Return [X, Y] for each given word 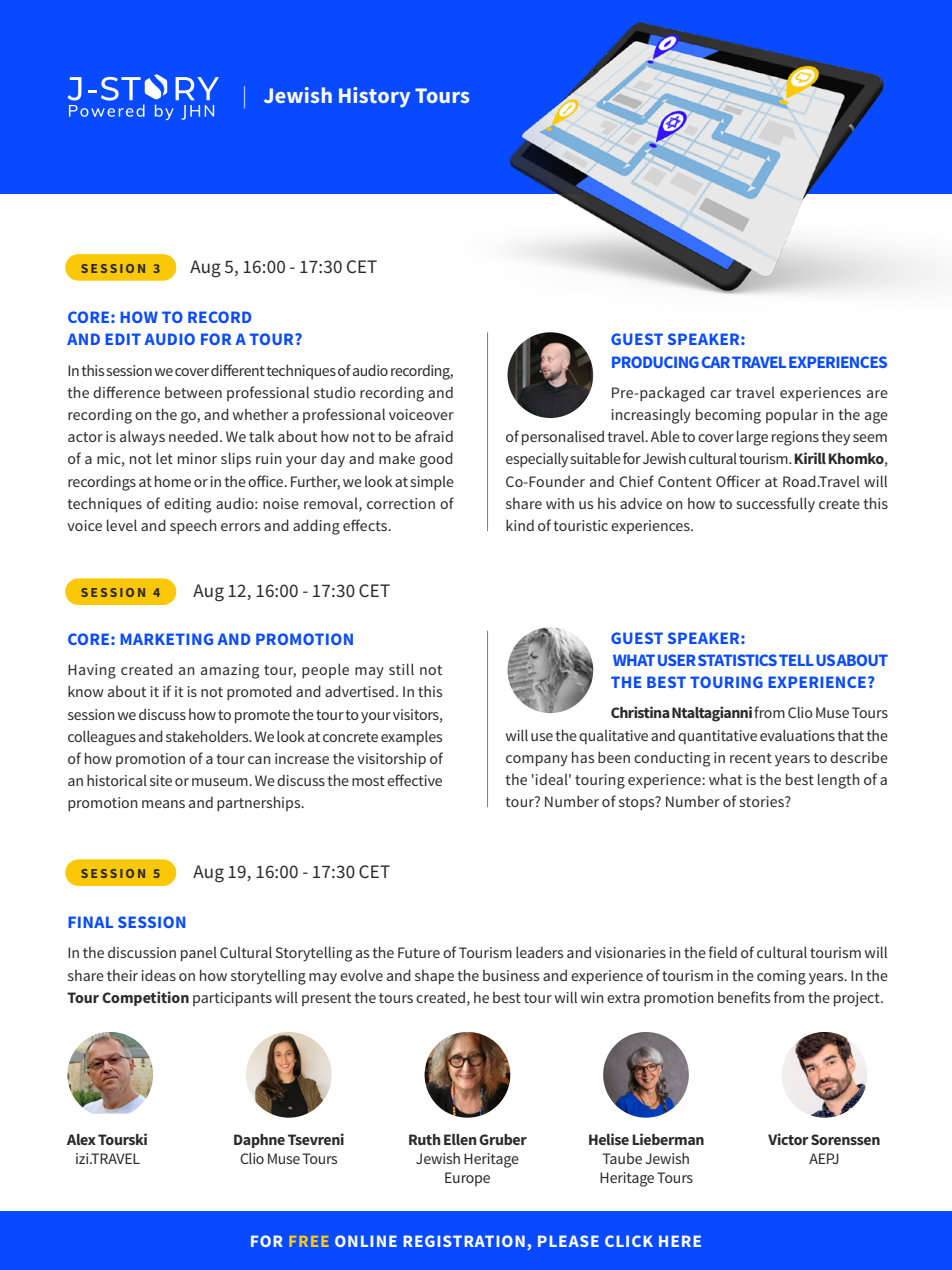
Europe [467, 1179]
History [374, 97]
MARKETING [166, 639]
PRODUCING [655, 362]
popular [792, 416]
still [401, 669]
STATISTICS [737, 660]
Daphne [259, 1141]
